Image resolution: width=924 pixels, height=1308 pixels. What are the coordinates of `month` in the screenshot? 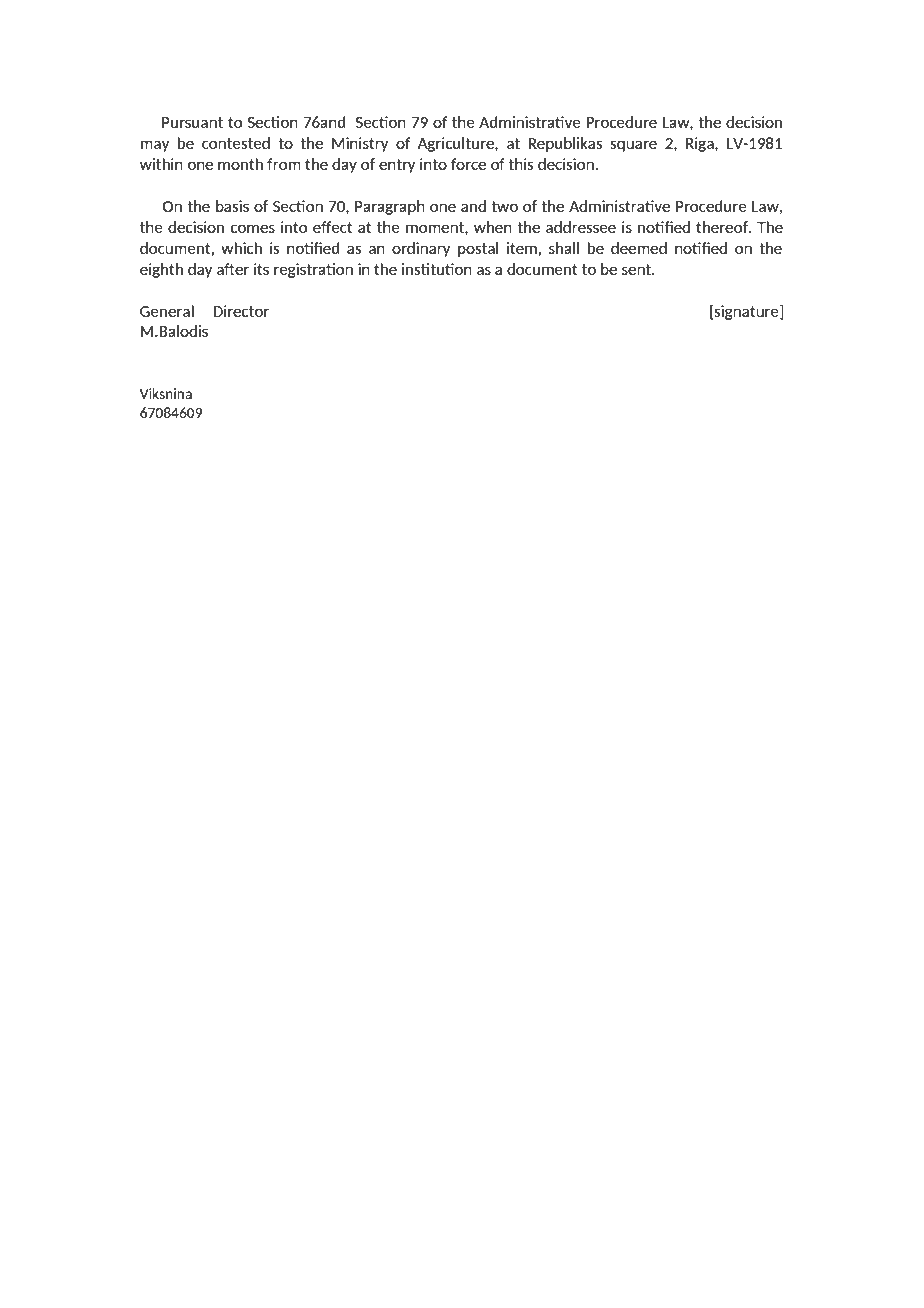 It's located at (240, 164).
